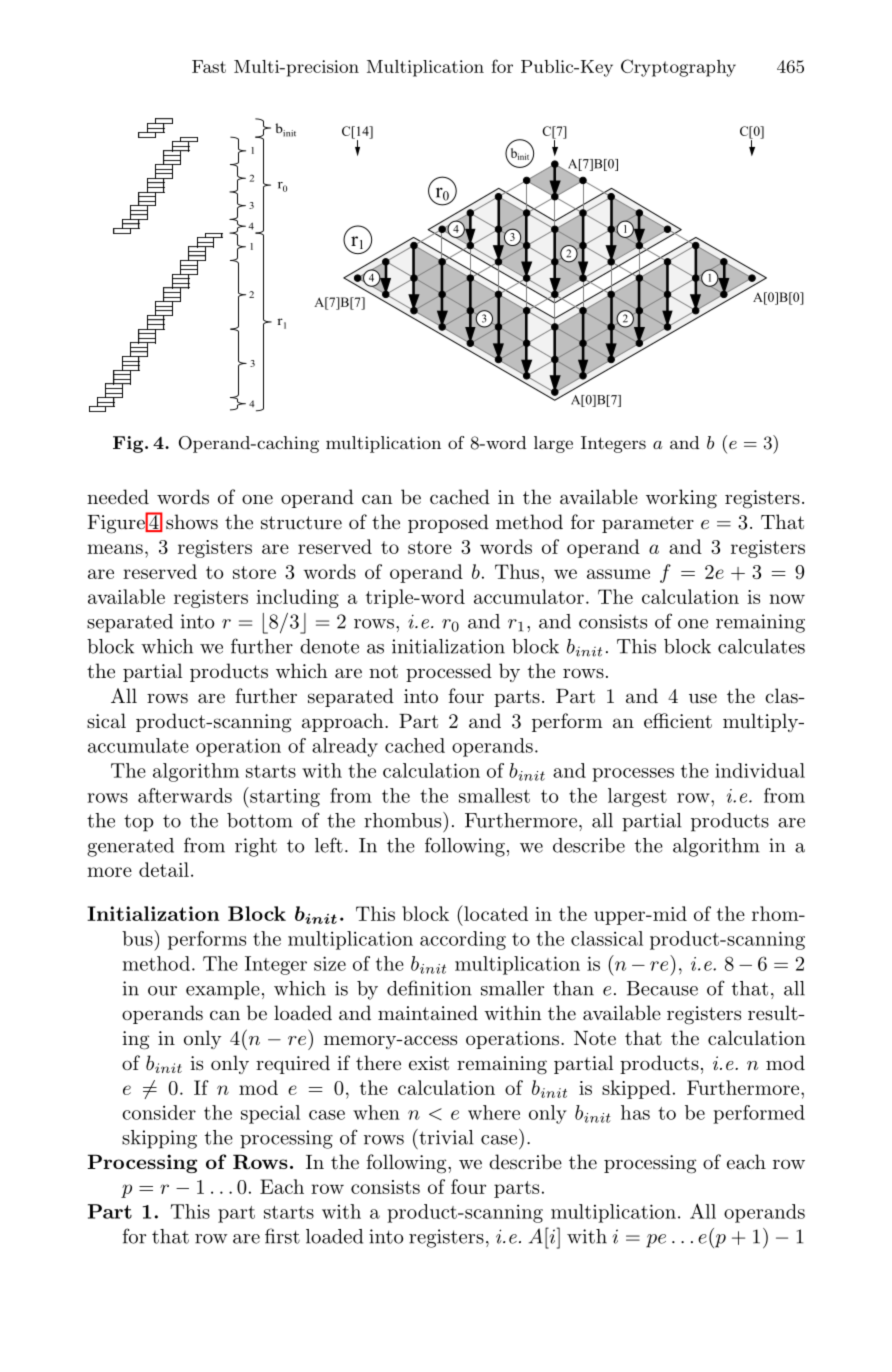 The width and height of the image is (892, 1372). I want to click on Cryptography, so click(678, 68).
